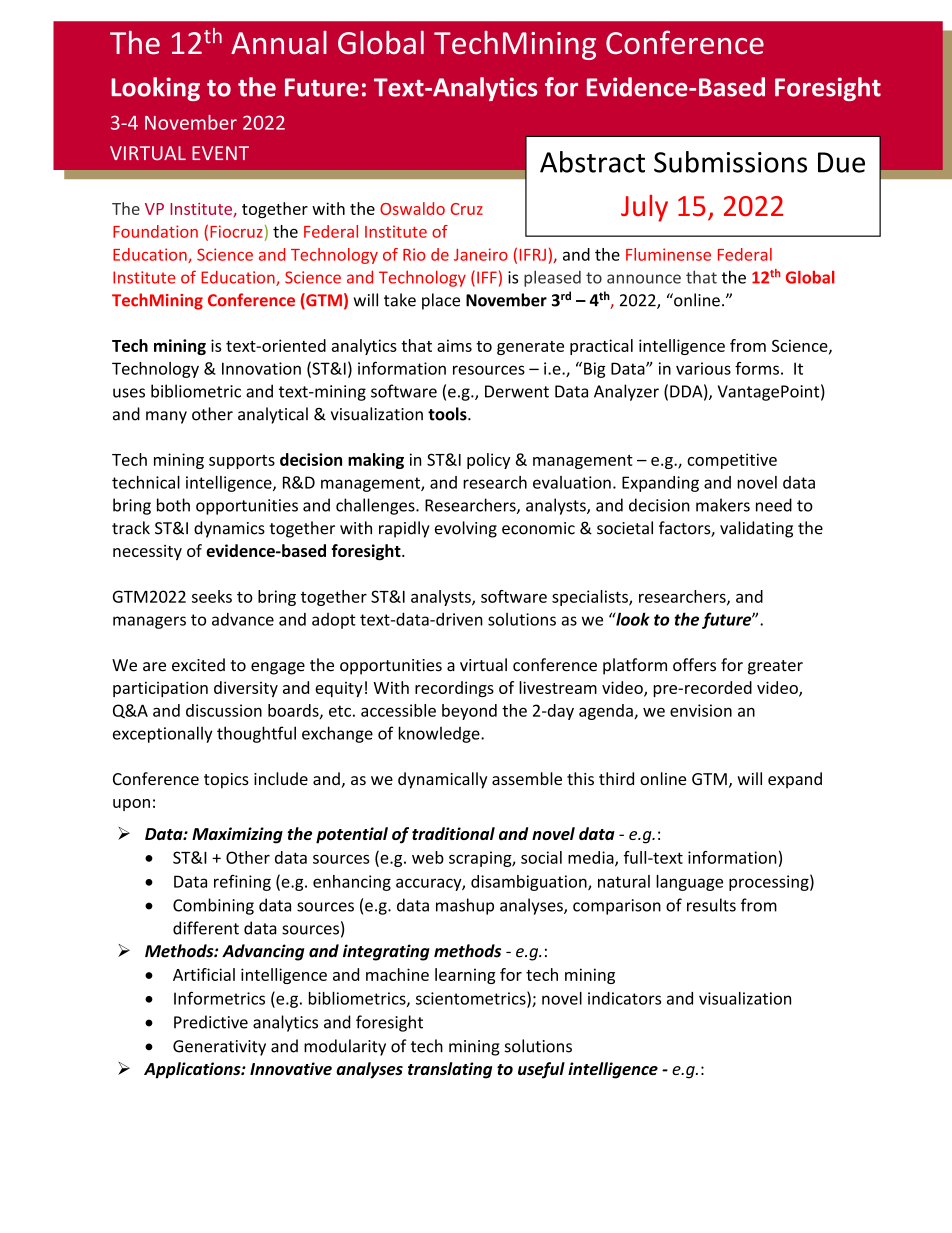 This screenshot has height=1233, width=952. I want to click on topics, so click(226, 781).
